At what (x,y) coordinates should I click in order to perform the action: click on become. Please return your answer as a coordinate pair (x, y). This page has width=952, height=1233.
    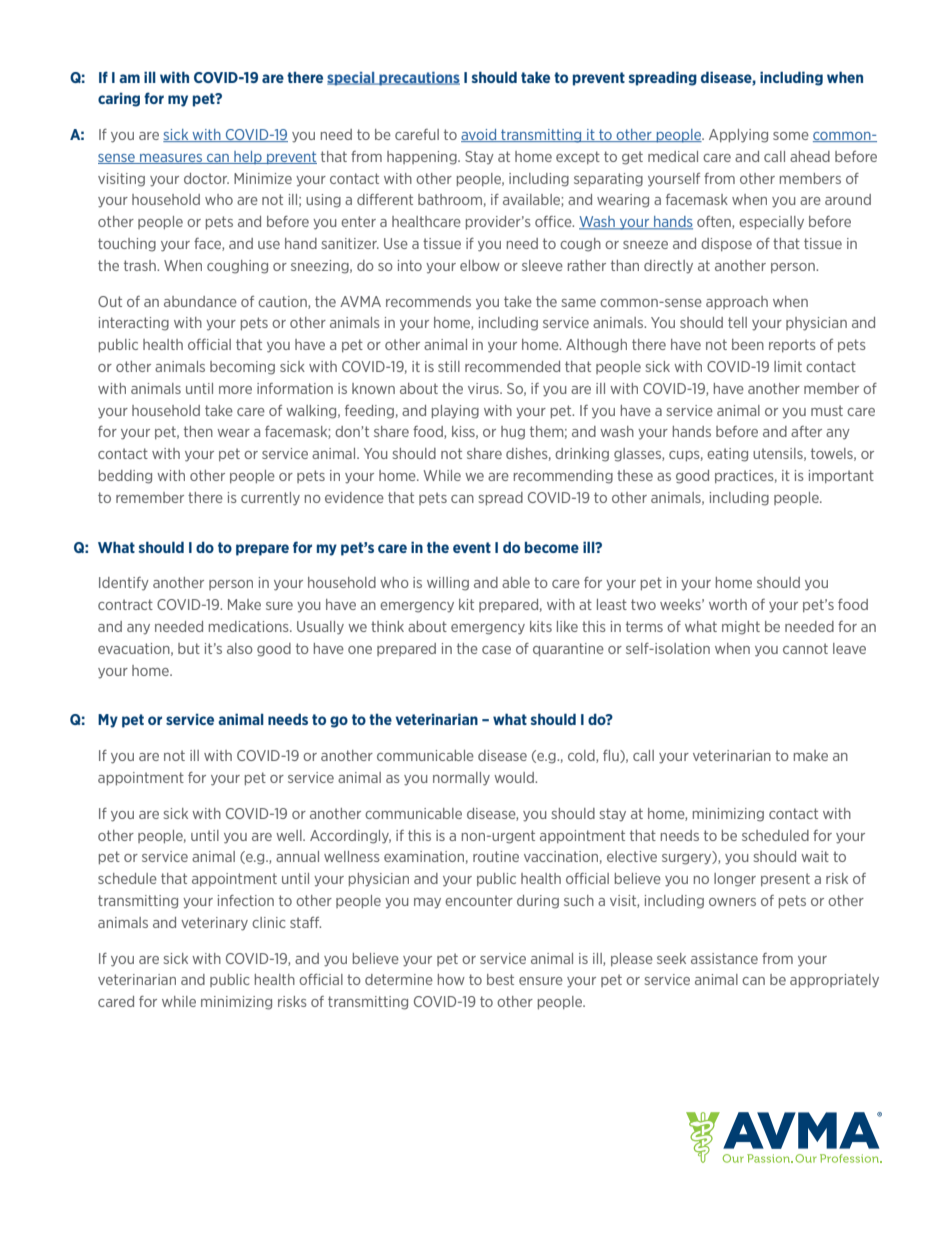
    Looking at the image, I should click on (552, 547).
